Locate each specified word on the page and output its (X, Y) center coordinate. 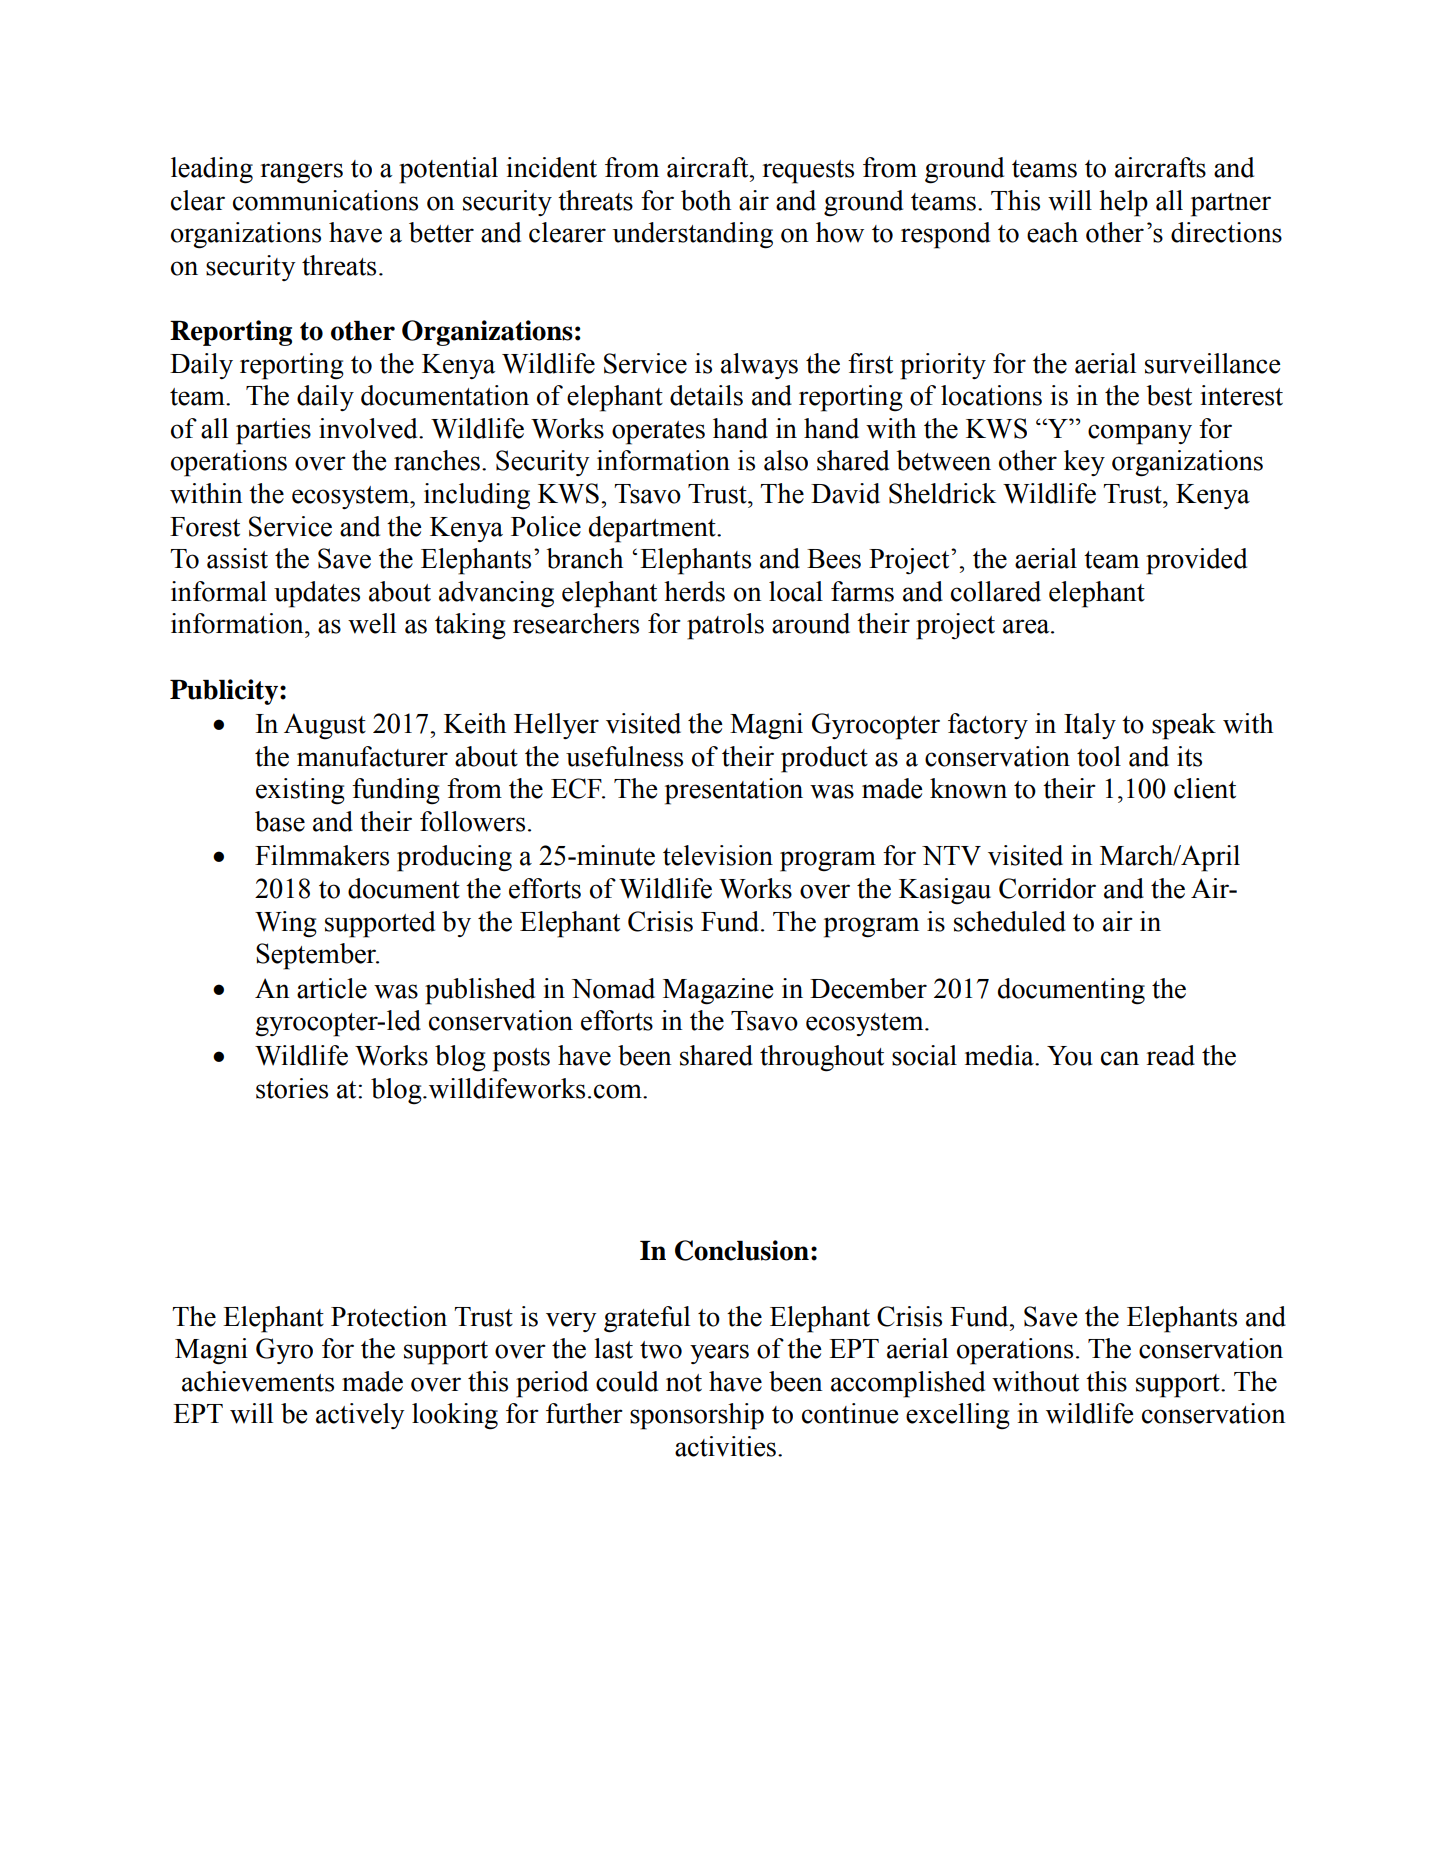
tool (1099, 756)
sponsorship (697, 1416)
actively (360, 1416)
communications (325, 200)
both (706, 200)
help (1123, 203)
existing (300, 791)
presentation (734, 791)
